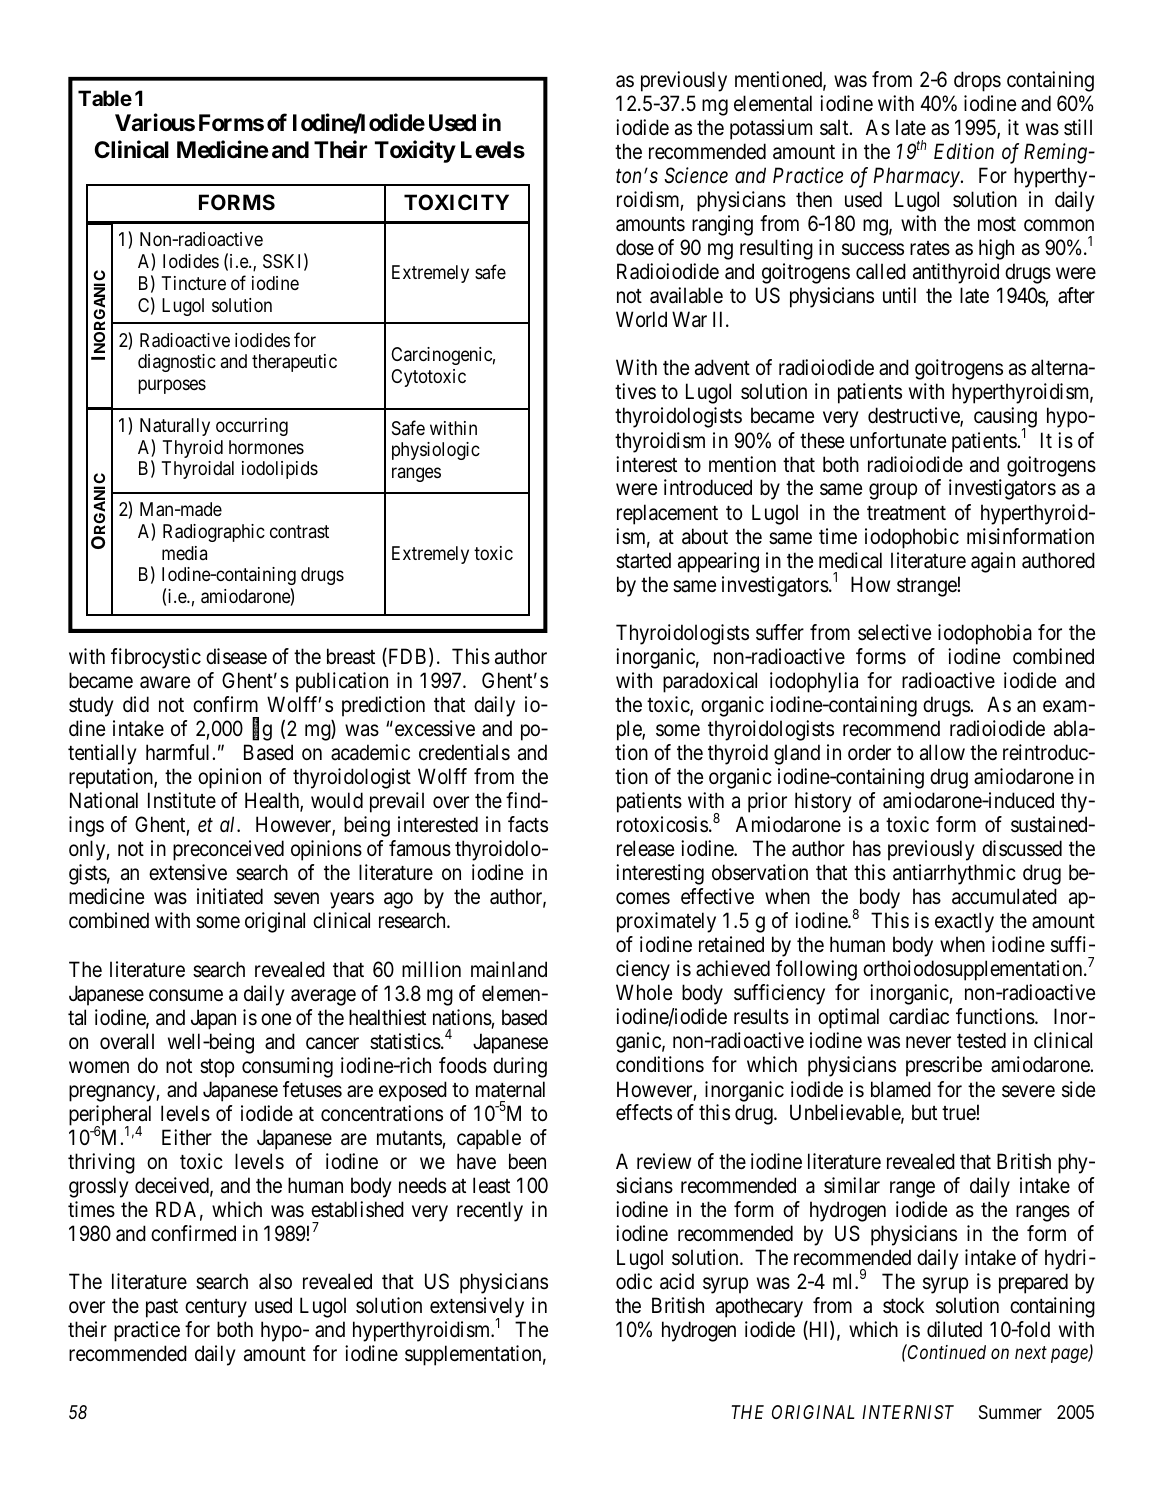 This screenshot has height=1505, width=1163. What do you see at coordinates (946, 1351) in the screenshot?
I see `Continued` at bounding box center [946, 1351].
